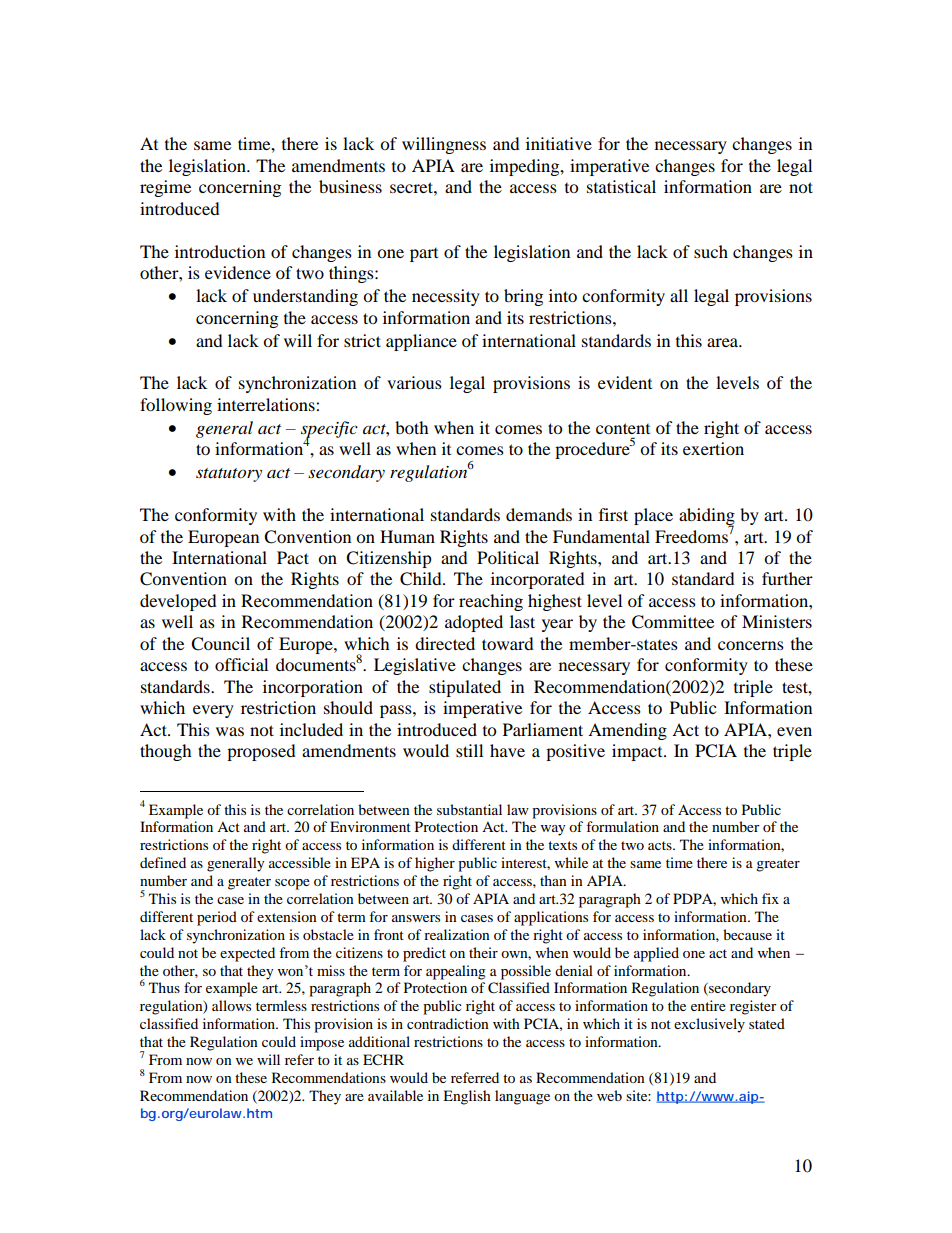 Image resolution: width=952 pixels, height=1233 pixels. I want to click on Committee, so click(673, 622).
